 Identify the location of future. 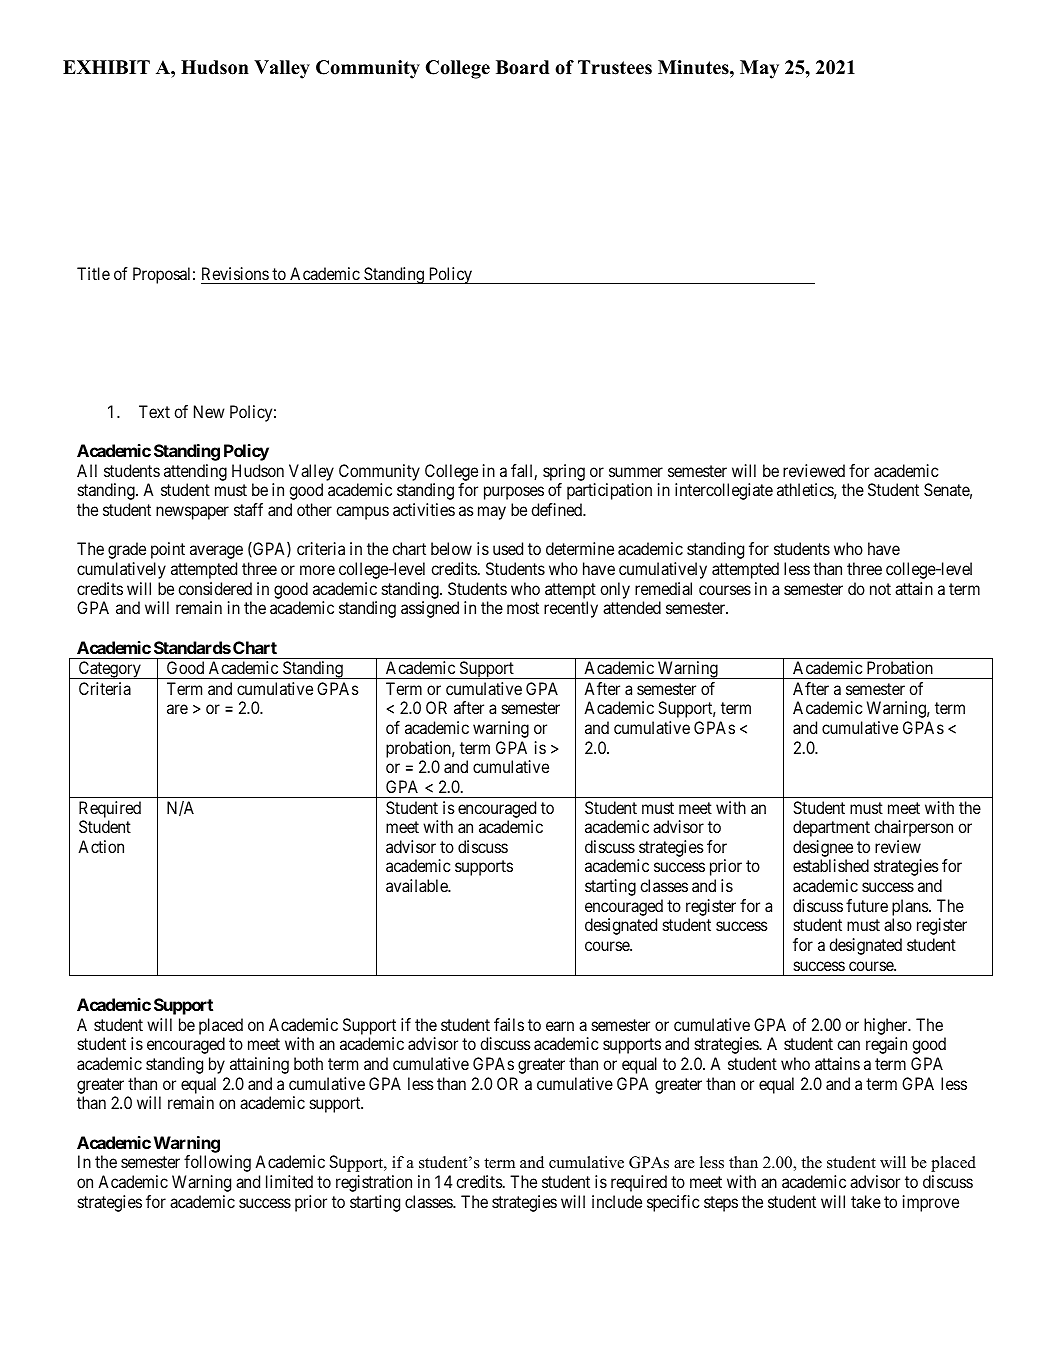
(867, 905).
